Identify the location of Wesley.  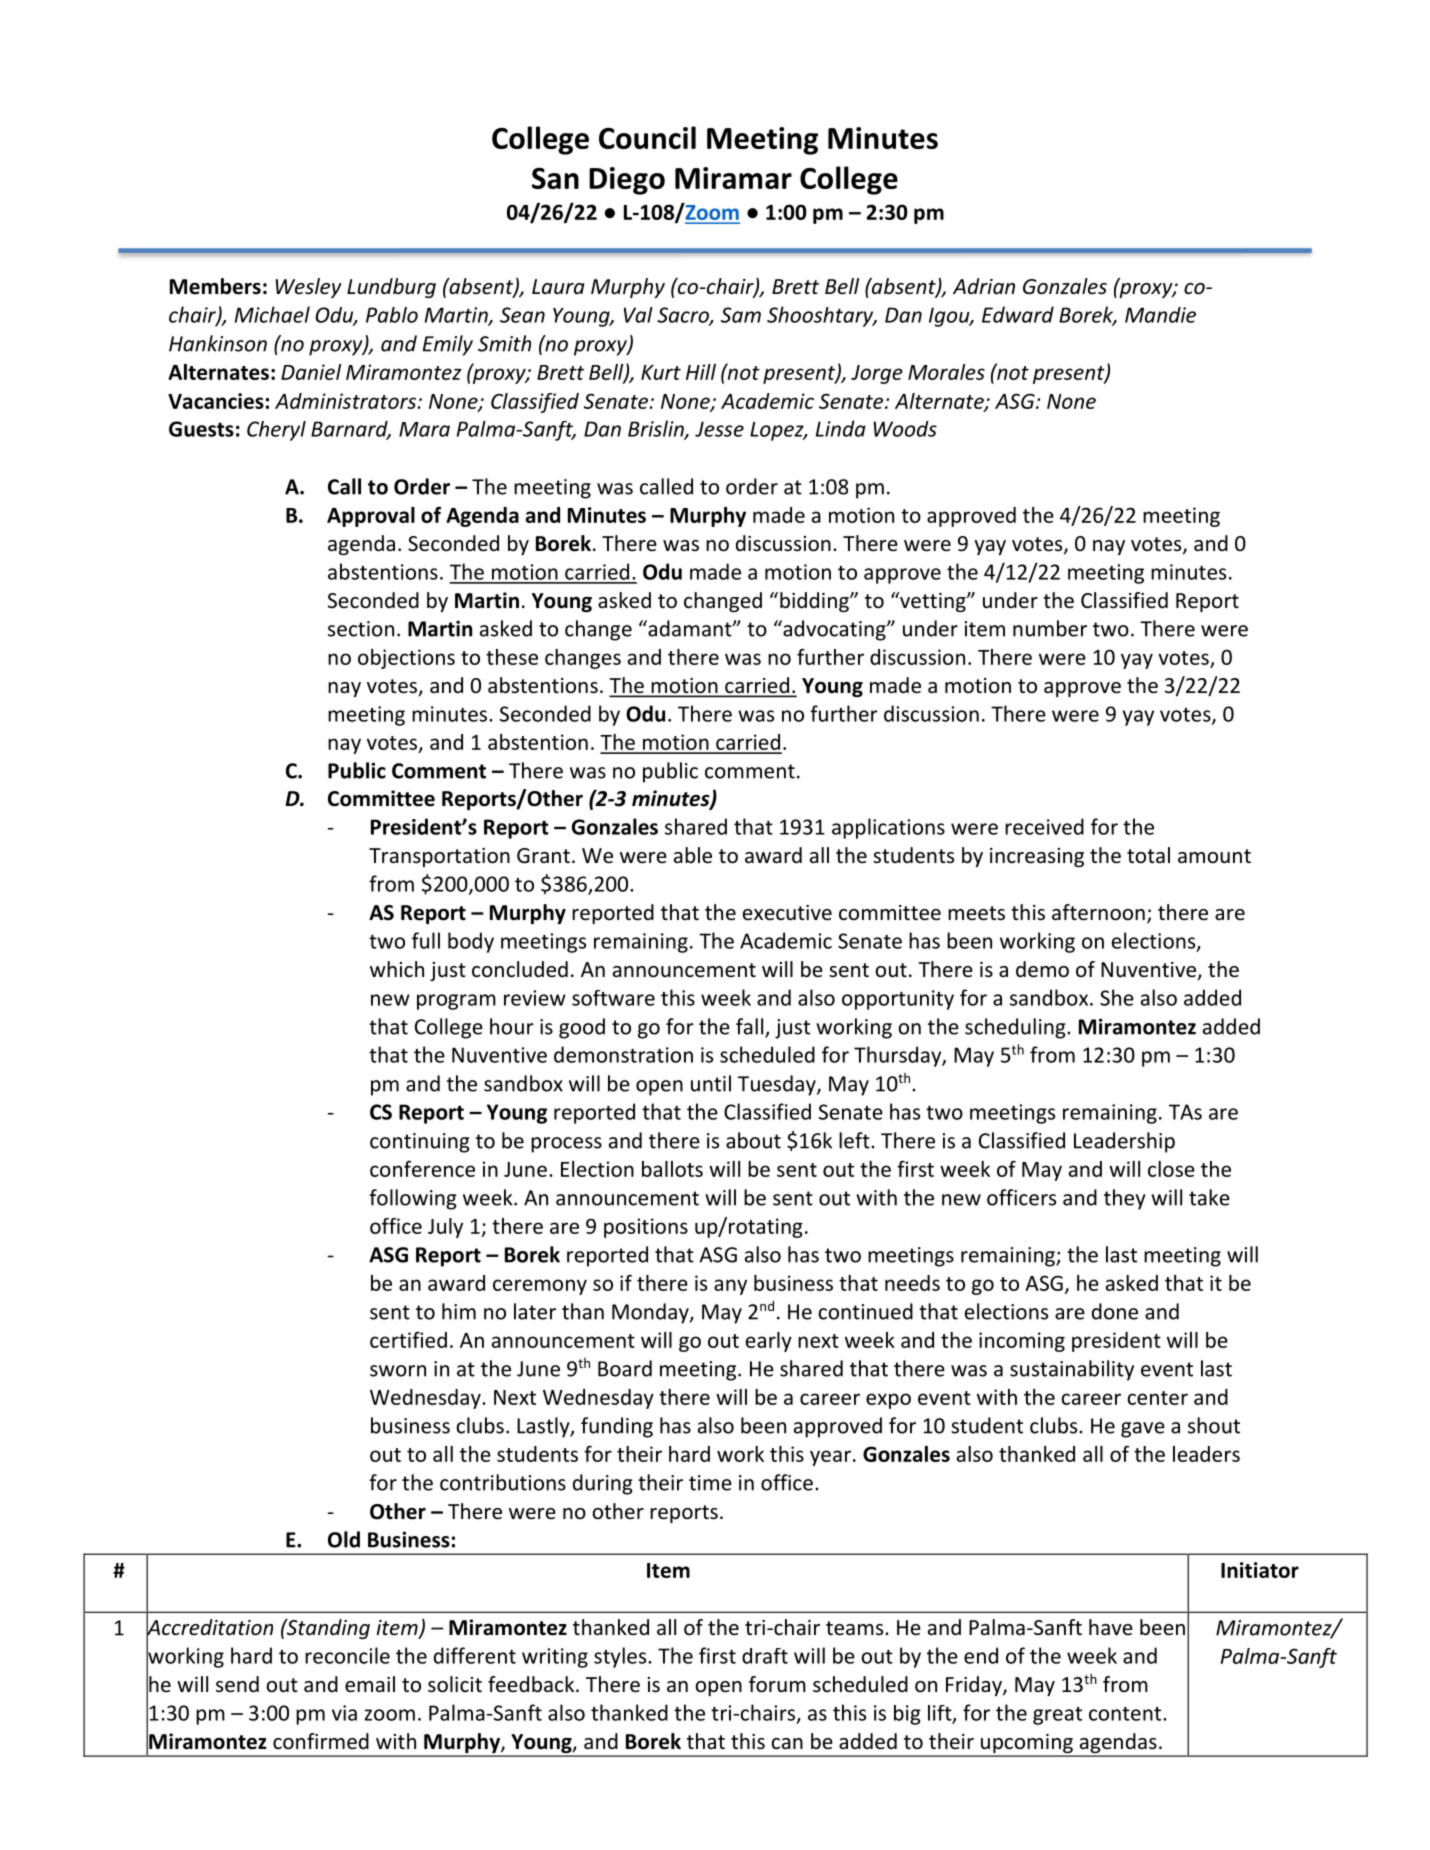
(309, 288).
